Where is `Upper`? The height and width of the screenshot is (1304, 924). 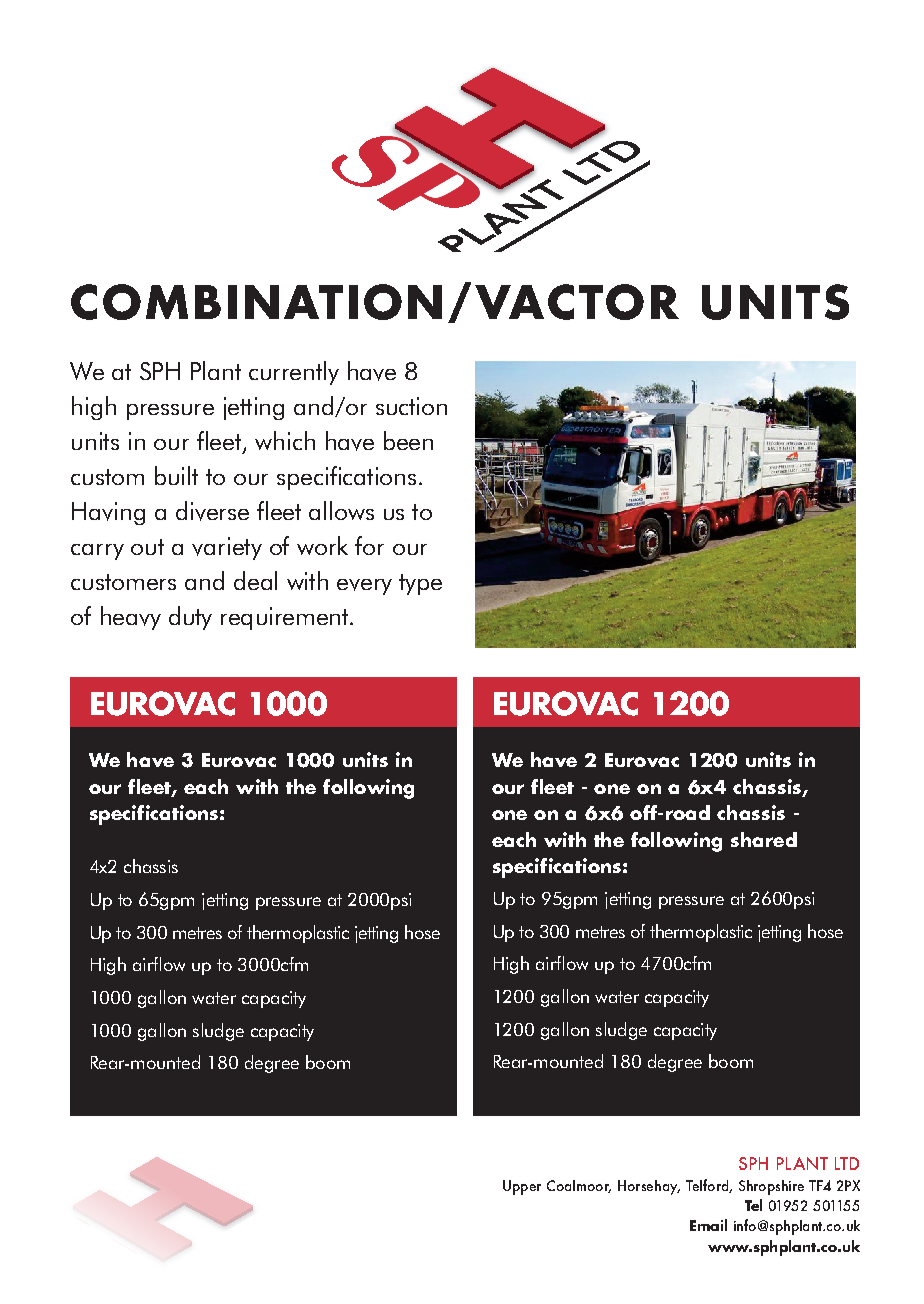
Upper is located at coordinates (522, 1187).
